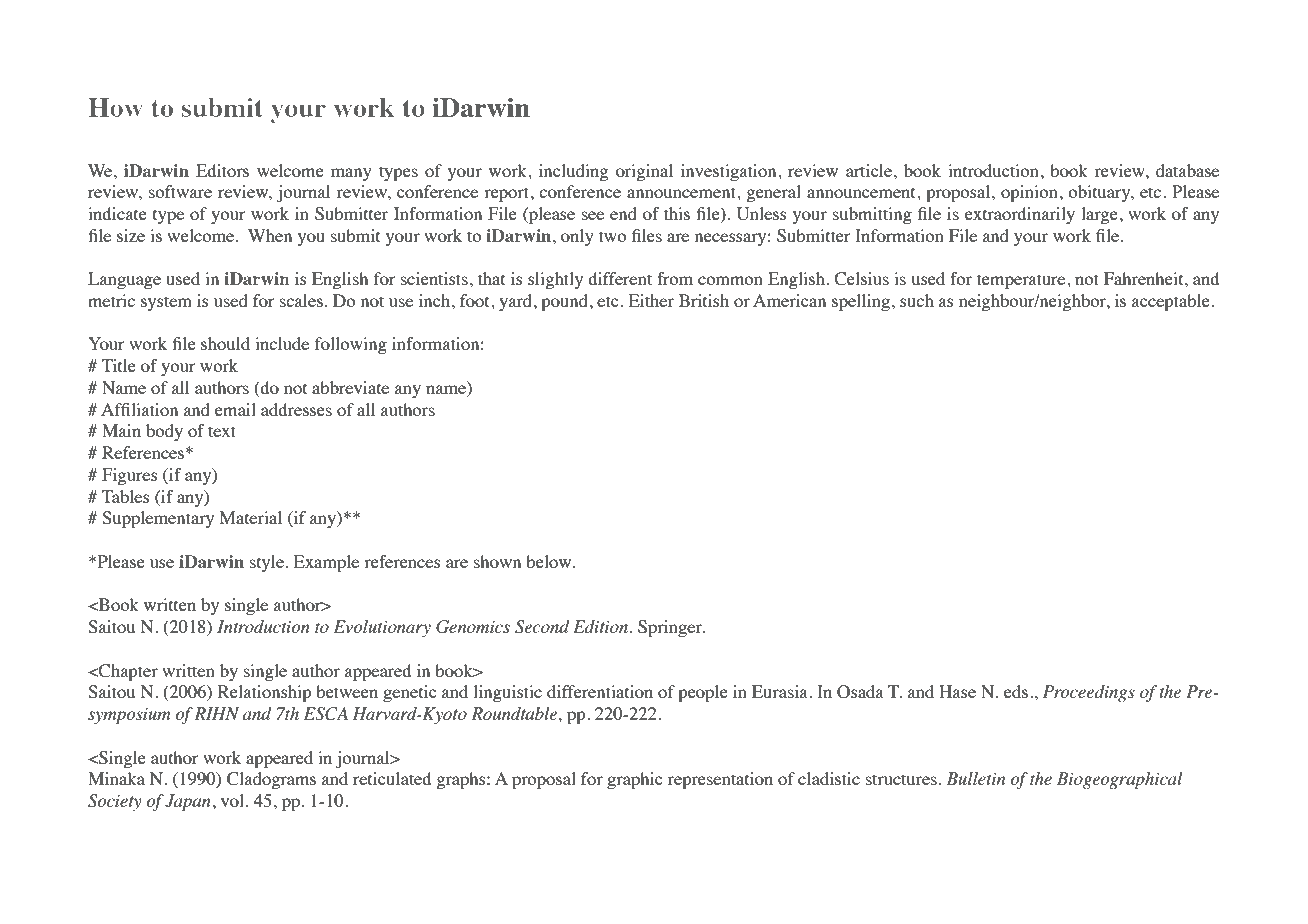  Describe the element at coordinates (497, 561) in the page. I see `shown` at that location.
